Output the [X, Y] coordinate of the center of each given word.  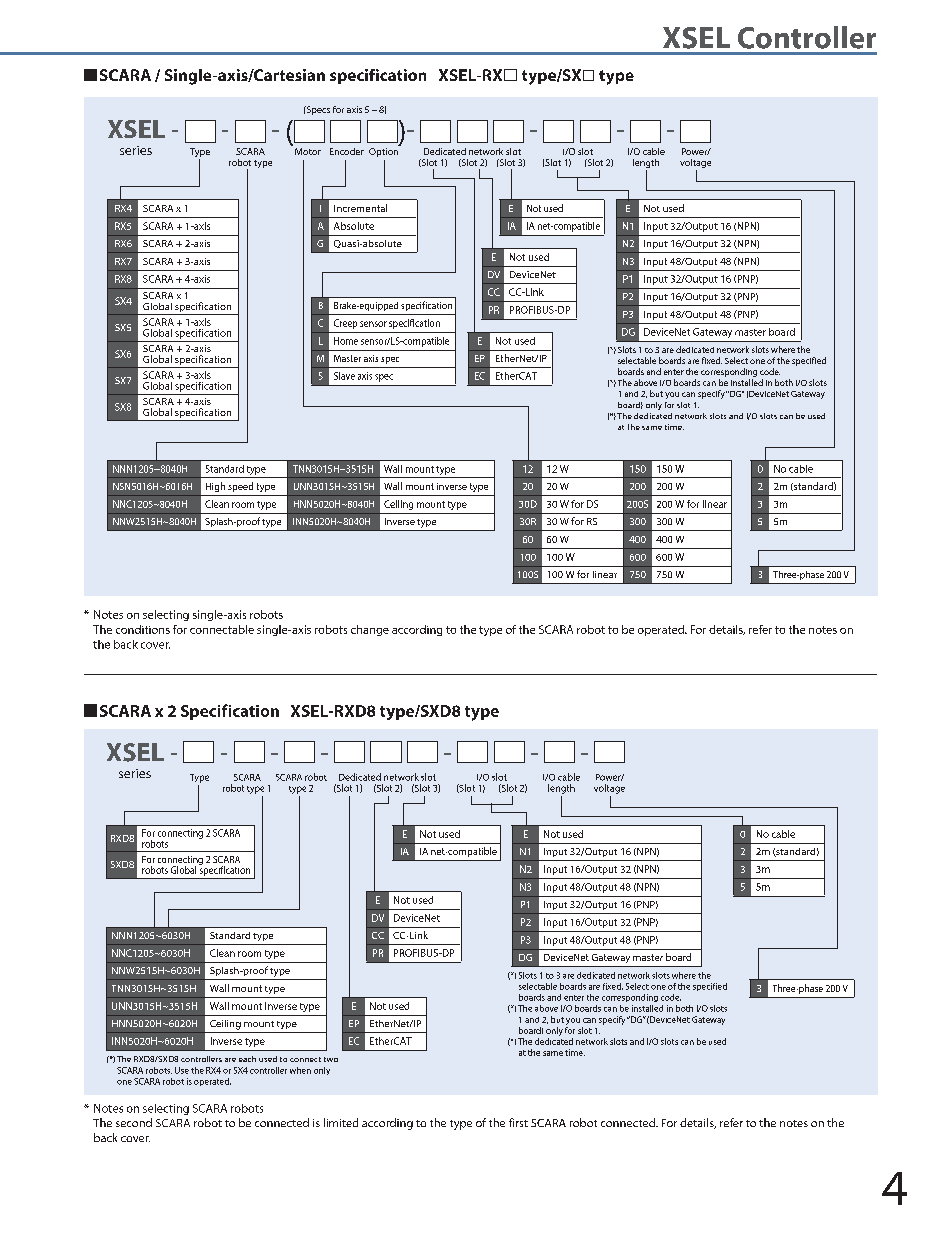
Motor [308, 151]
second [134, 1122]
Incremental [360, 208]
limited [341, 1122]
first [518, 1122]
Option [383, 152]
